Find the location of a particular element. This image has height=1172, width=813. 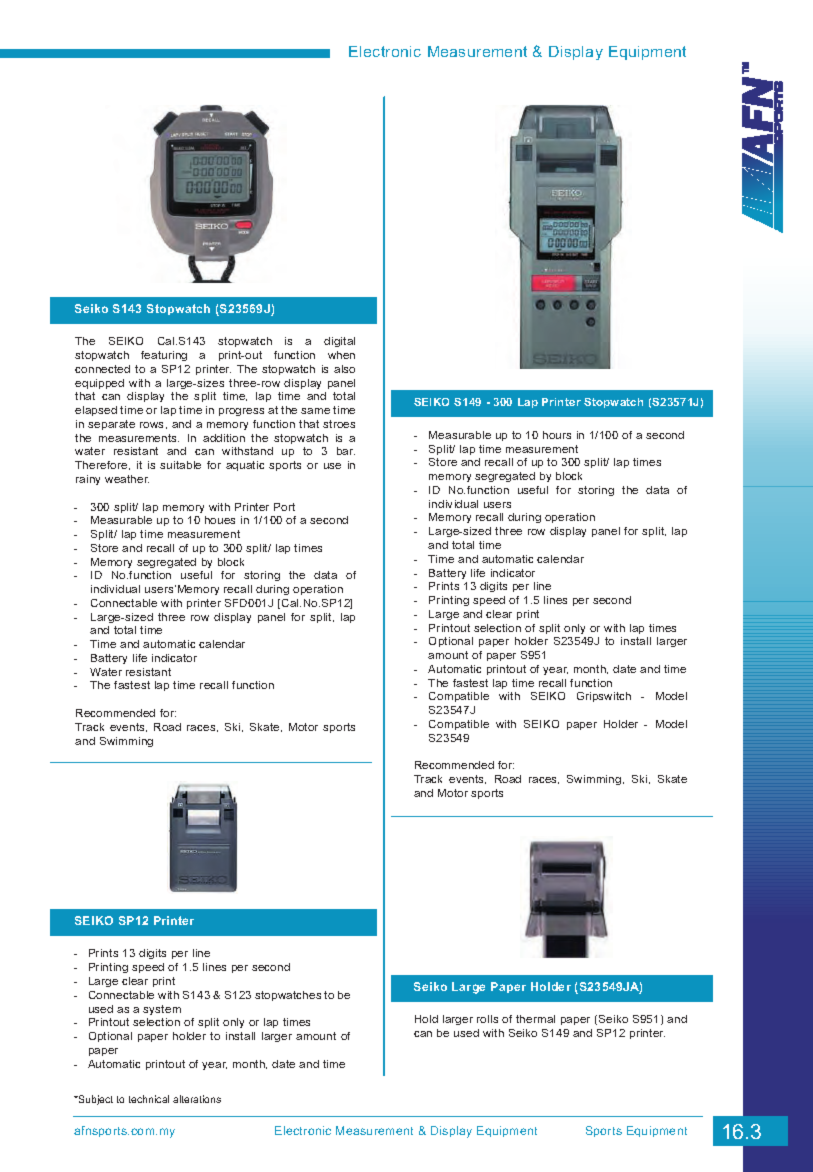

bar is located at coordinates (346, 451).
